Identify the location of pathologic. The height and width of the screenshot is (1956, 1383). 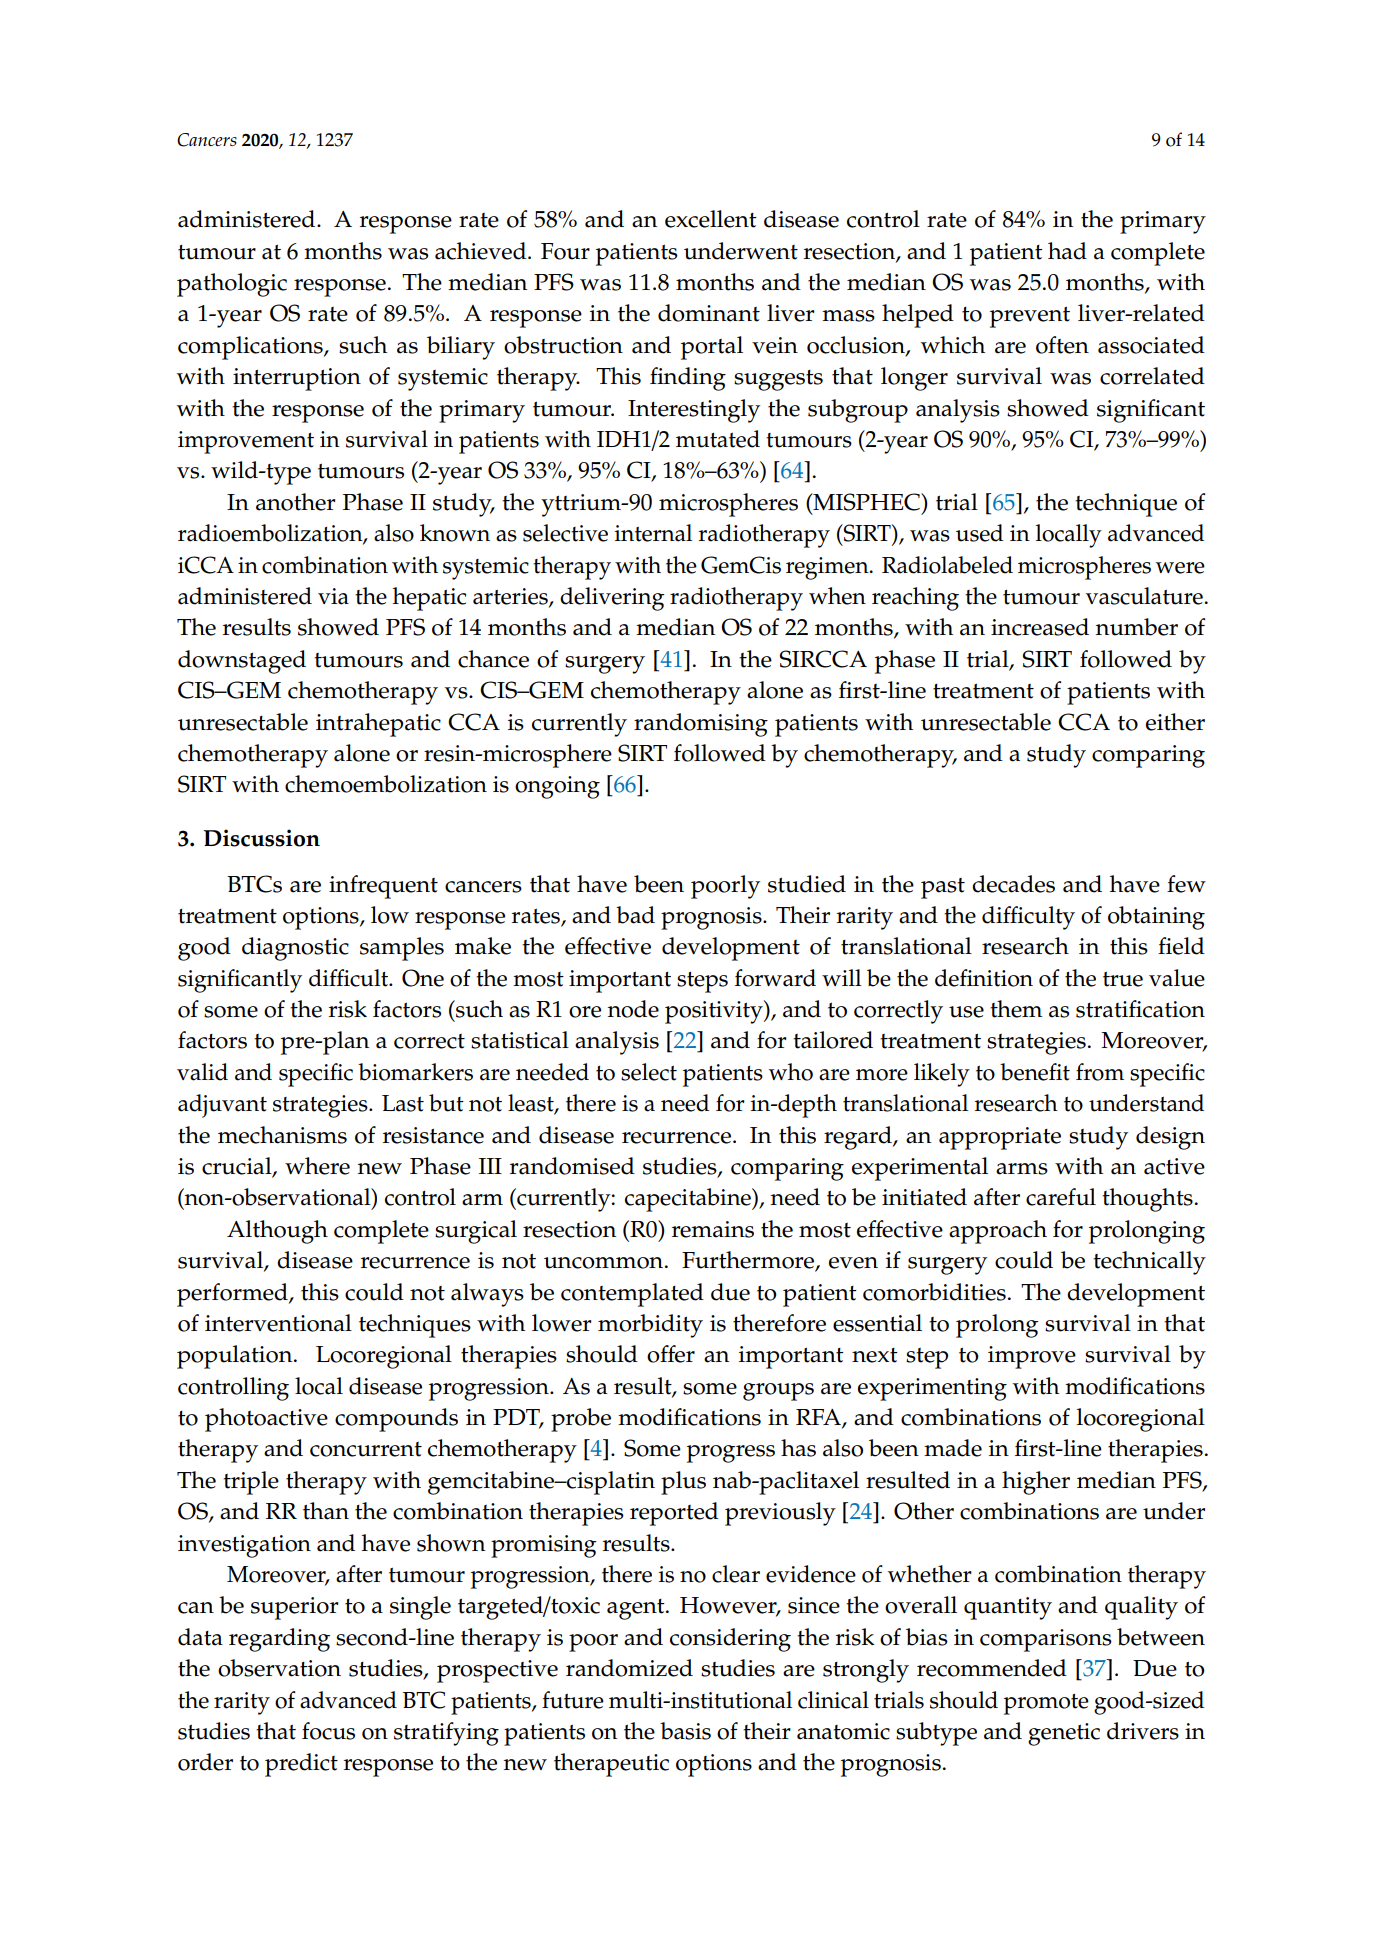
(232, 285).
